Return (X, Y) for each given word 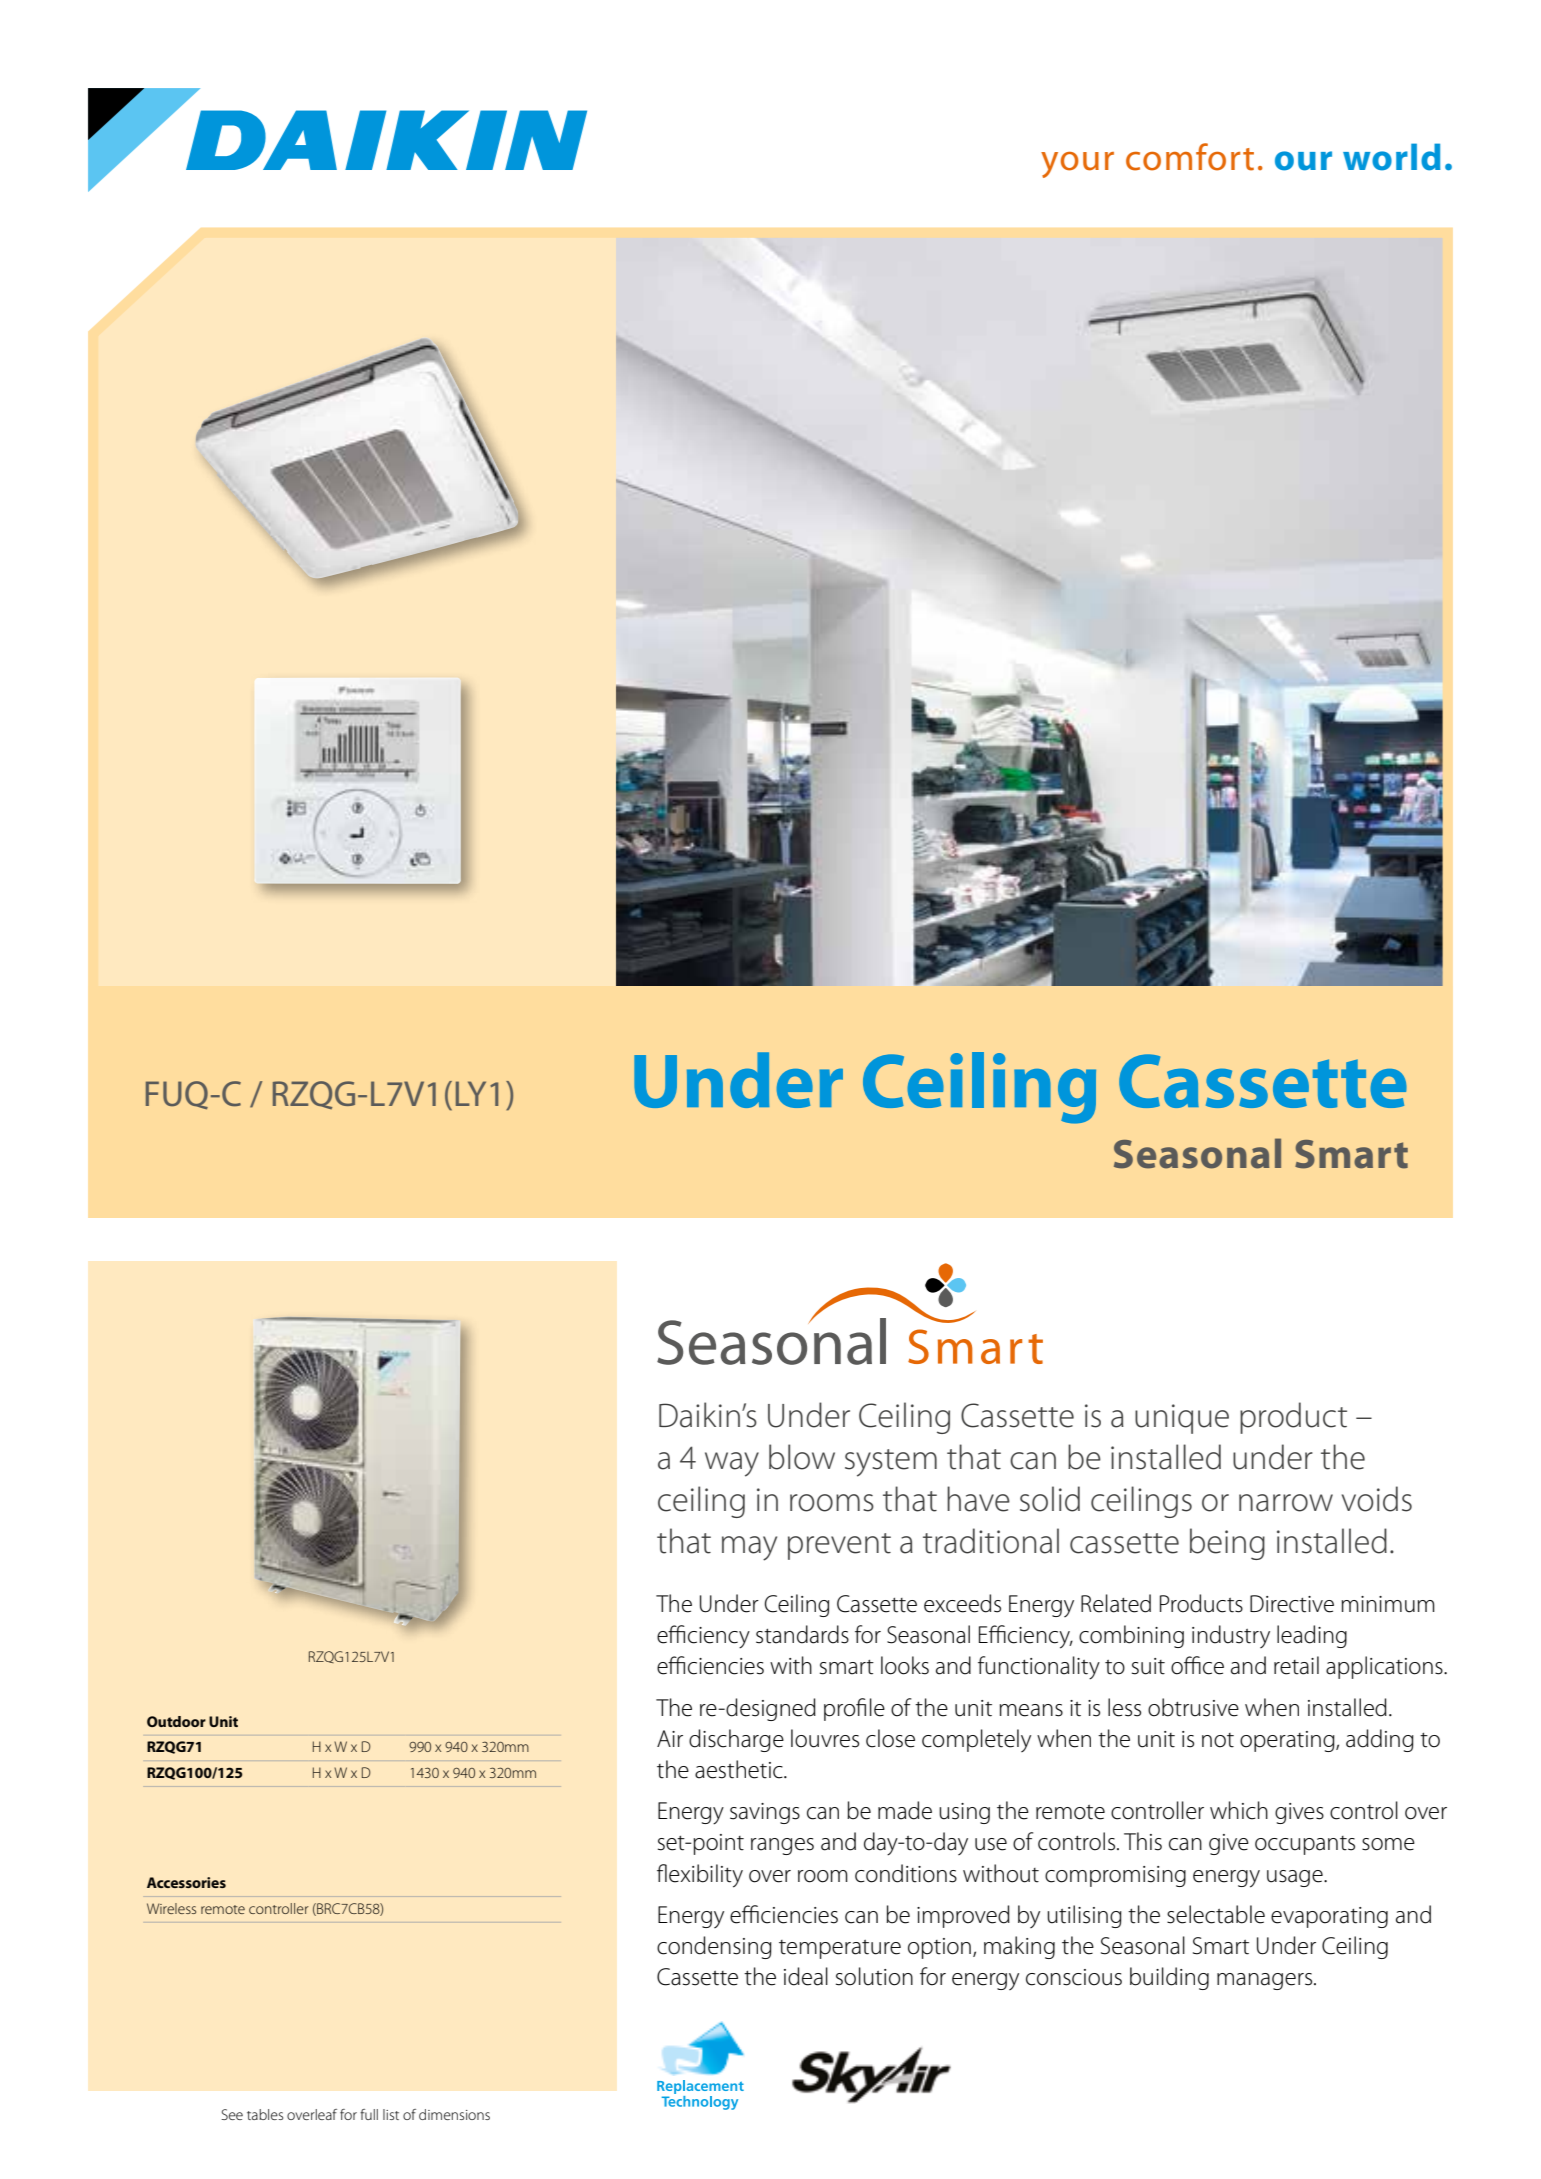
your (1077, 165)
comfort (1190, 157)
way (732, 1464)
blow (802, 1457)
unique (1182, 1419)
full (369, 2114)
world (1392, 157)
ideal (806, 1976)
